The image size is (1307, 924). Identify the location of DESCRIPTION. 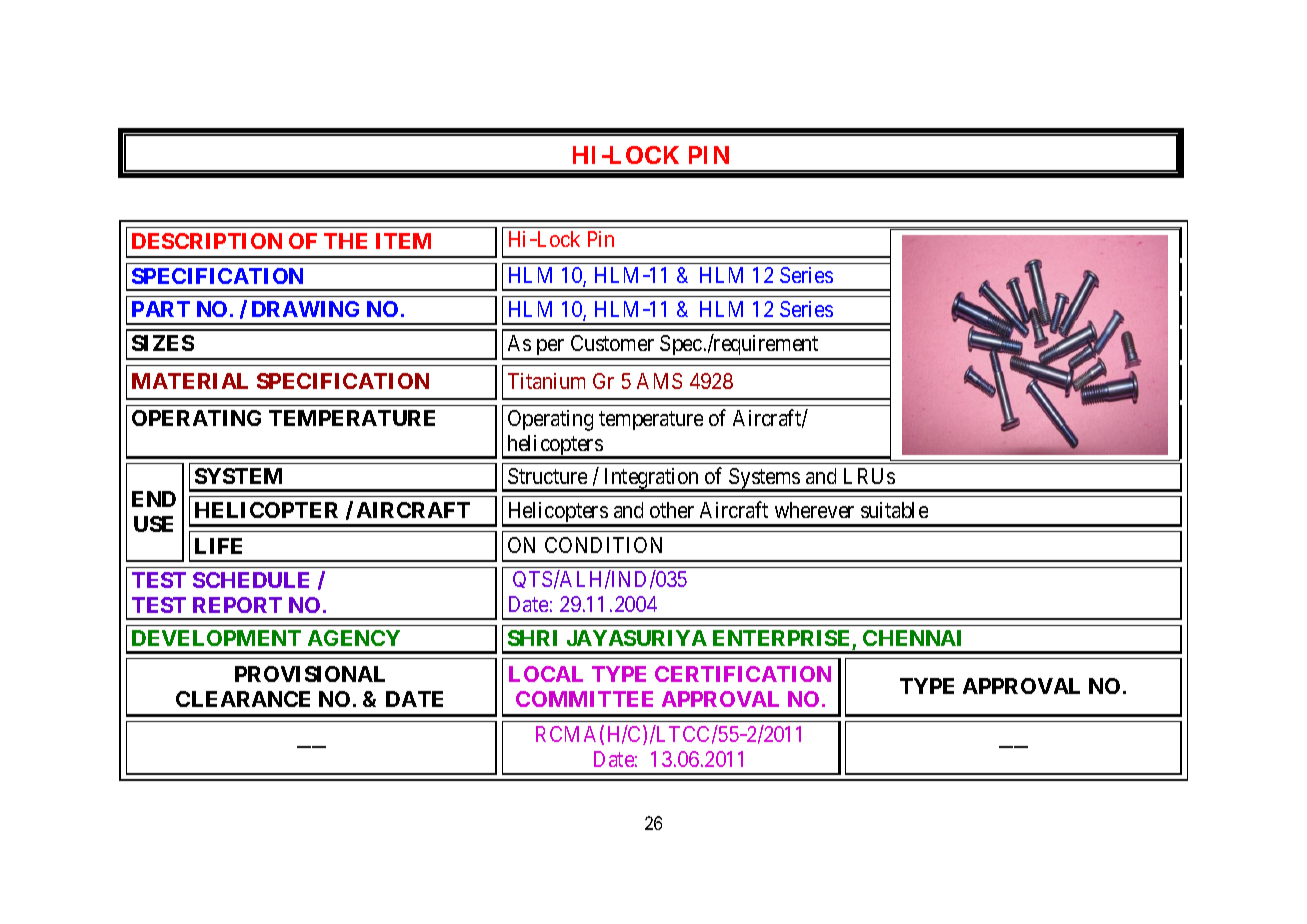
(207, 241).
